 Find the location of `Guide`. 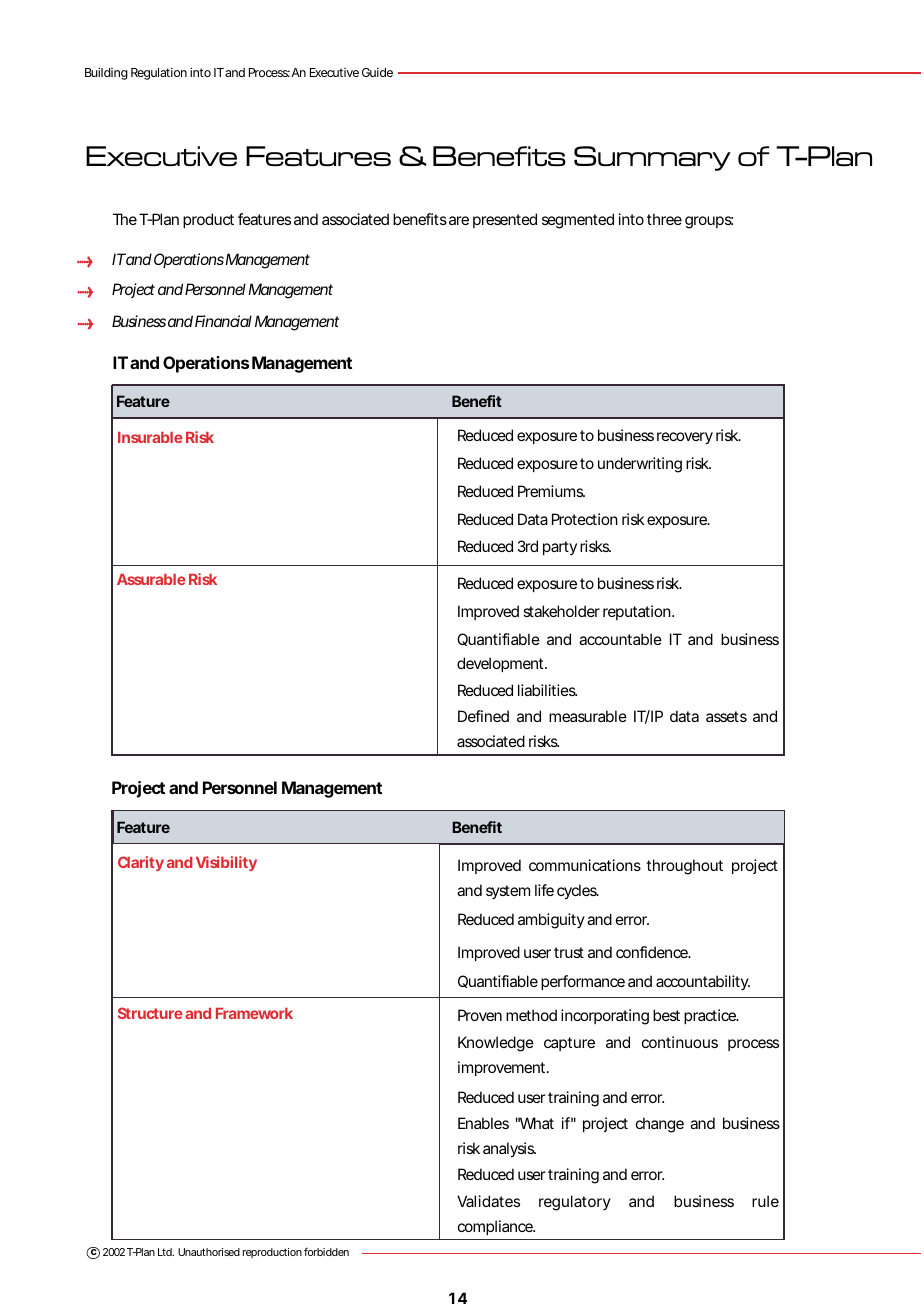

Guide is located at coordinates (377, 72).
